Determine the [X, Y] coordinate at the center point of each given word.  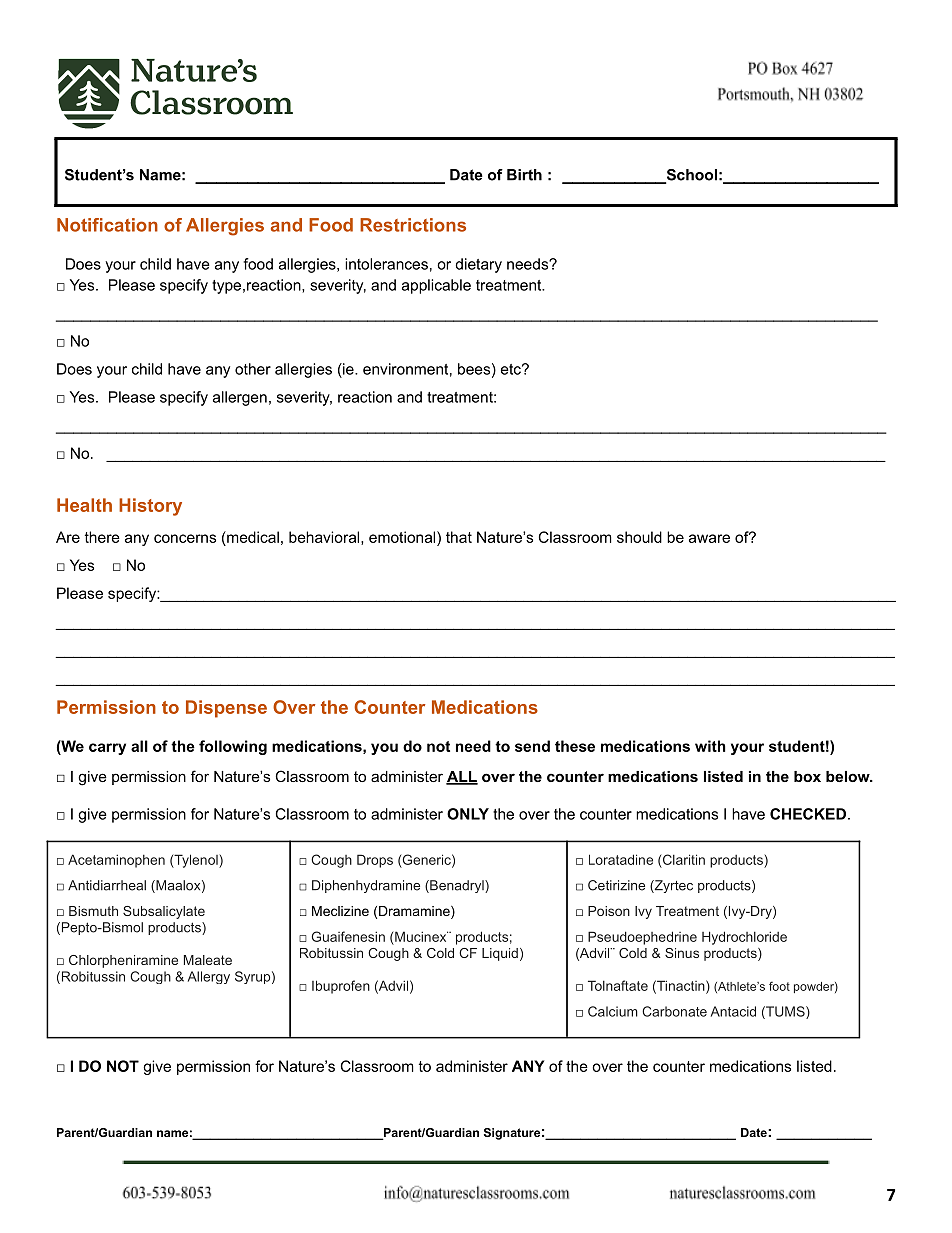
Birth [524, 175]
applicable [436, 286]
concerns [185, 538]
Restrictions [413, 225]
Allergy [209, 977]
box [807, 776]
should [639, 537]
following [233, 747]
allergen [240, 398]
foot [779, 986]
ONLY [468, 814]
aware [709, 538]
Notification [107, 225]
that [459, 537]
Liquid [500, 954]
